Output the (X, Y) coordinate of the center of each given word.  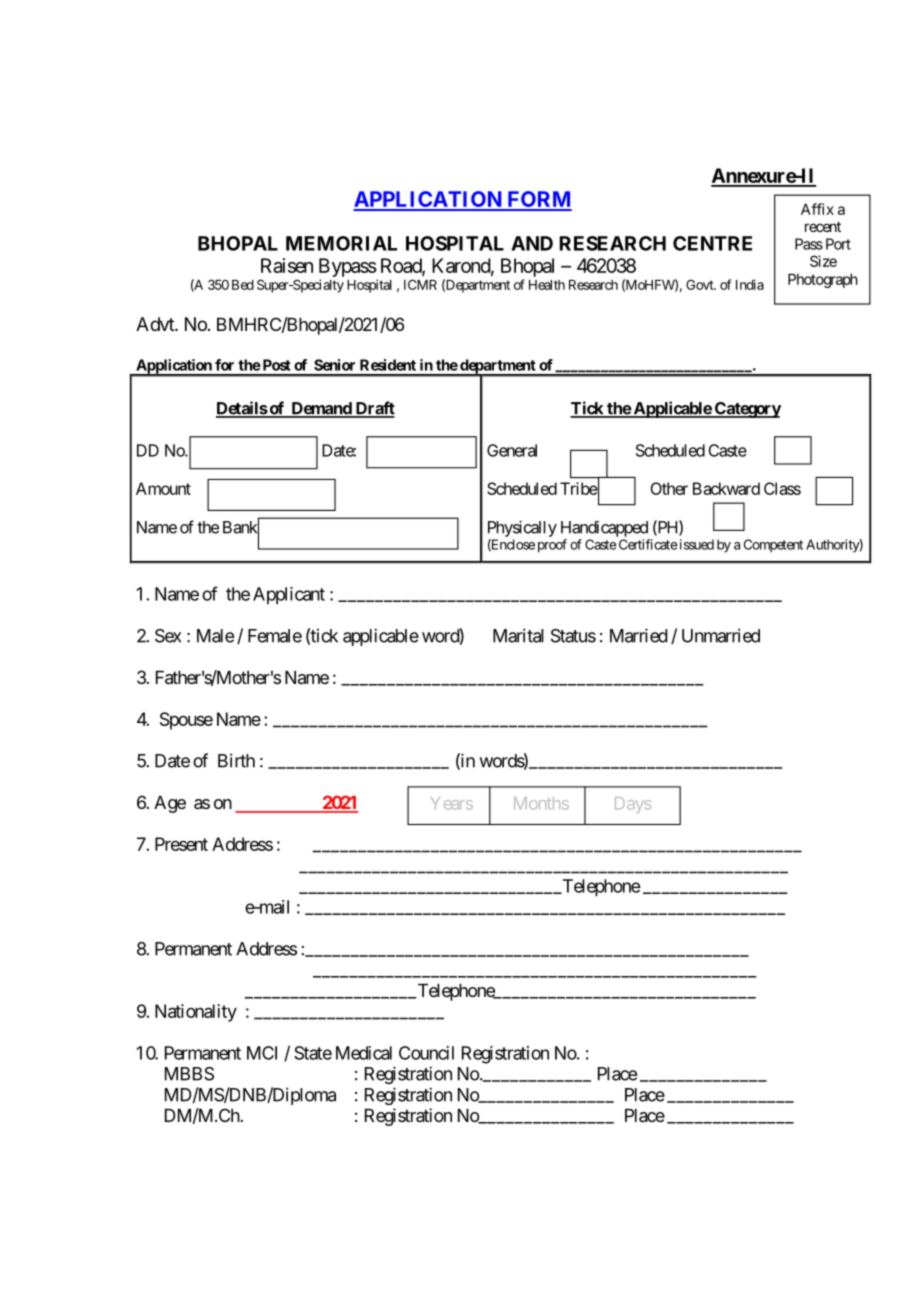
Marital (518, 635)
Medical (364, 1053)
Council (426, 1053)
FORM (538, 200)
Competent (773, 546)
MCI (262, 1053)
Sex (168, 636)
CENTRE (712, 243)
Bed (243, 285)
